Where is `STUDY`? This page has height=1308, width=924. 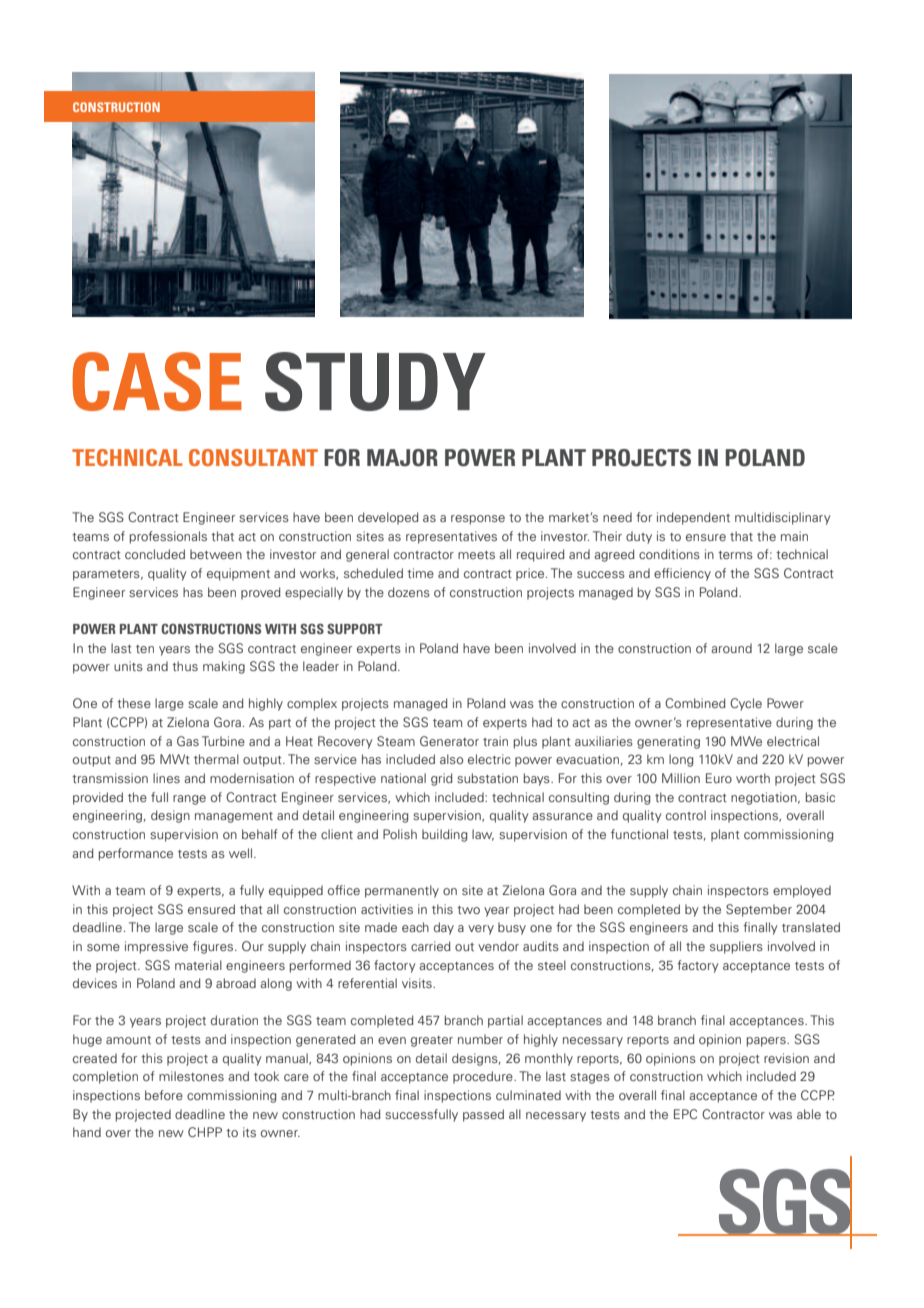 STUDY is located at coordinates (375, 381).
